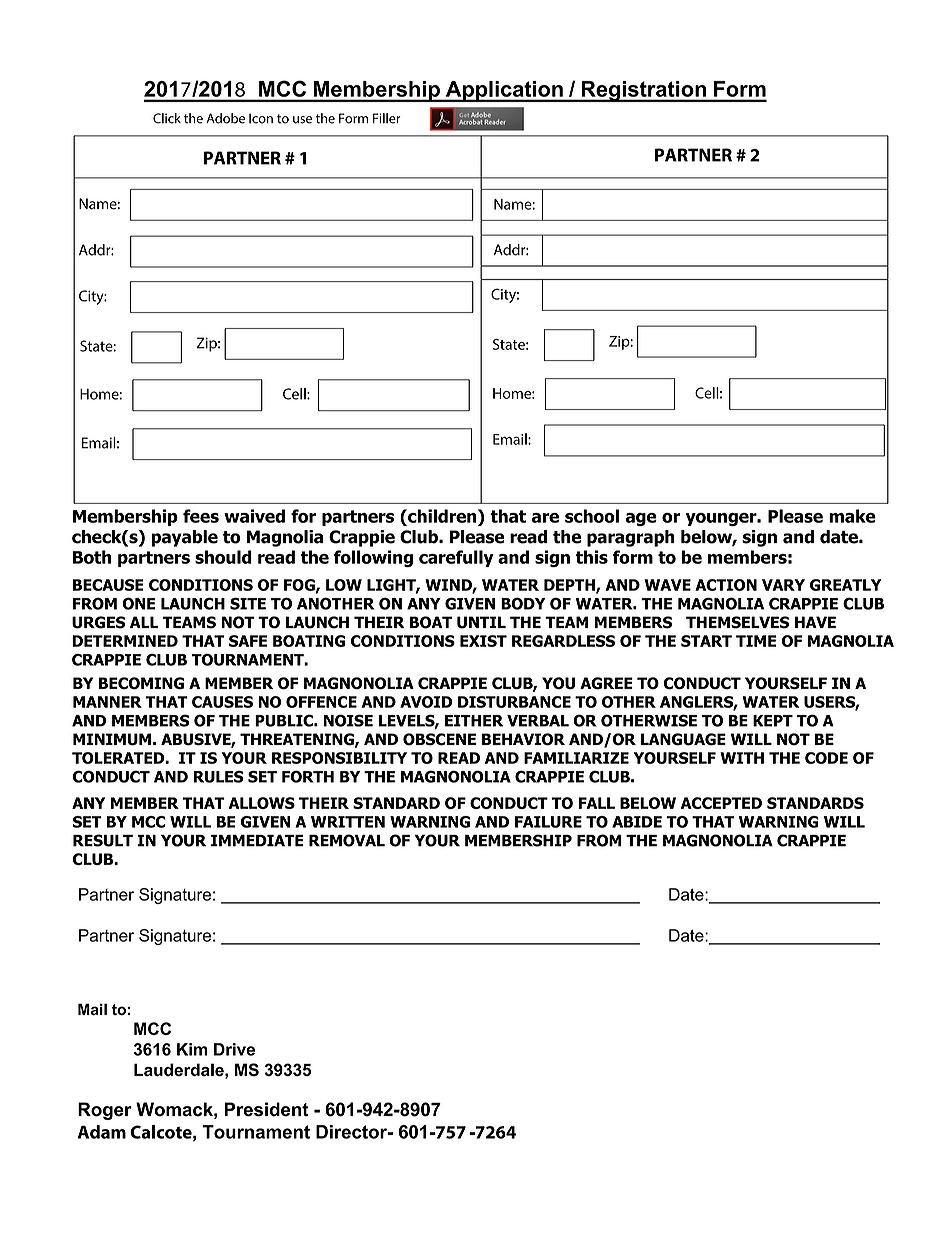  Describe the element at coordinates (783, 585) in the screenshot. I see `VARY` at that location.
